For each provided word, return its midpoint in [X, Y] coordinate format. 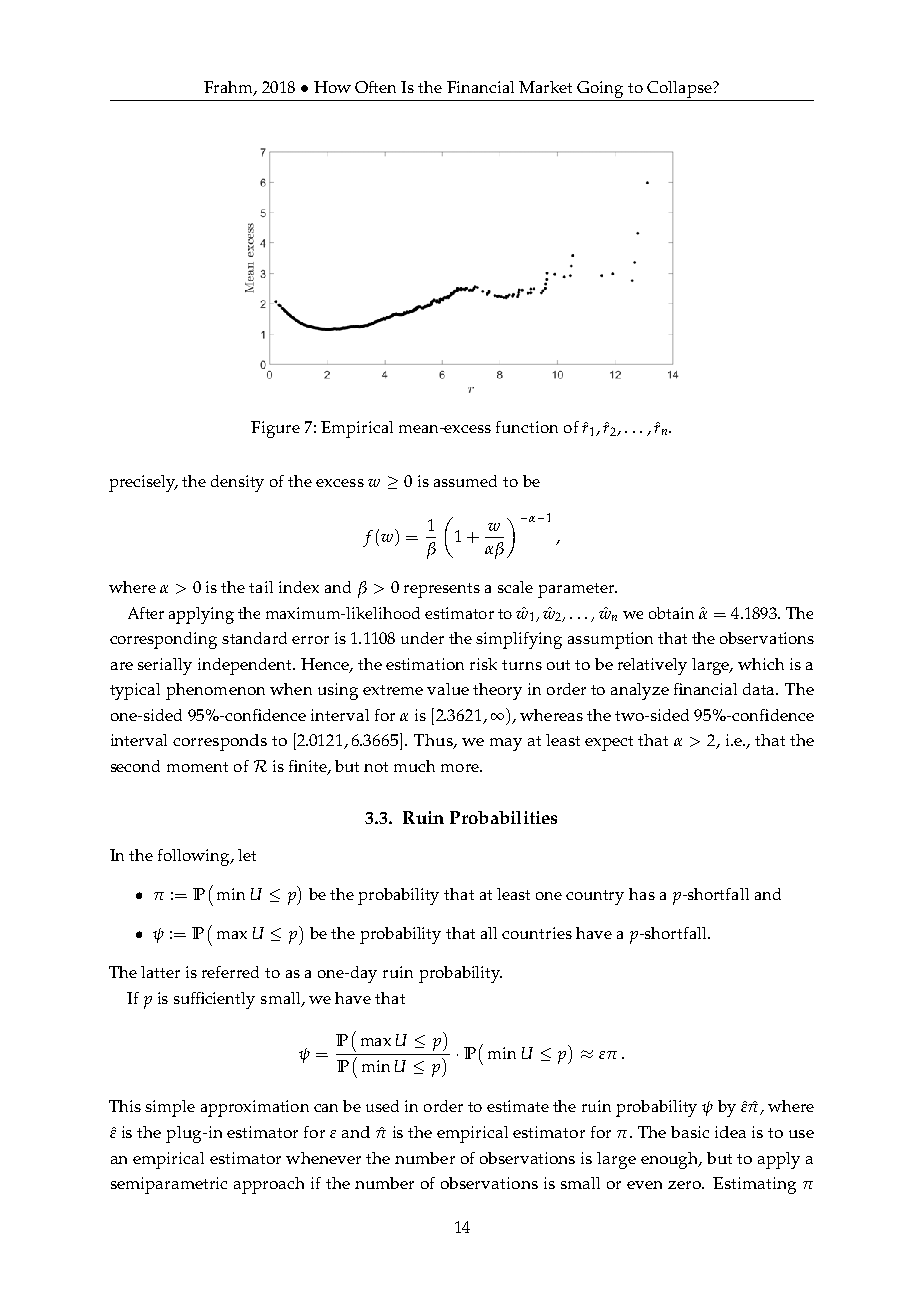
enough [671, 1160]
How [332, 87]
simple [170, 1108]
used [382, 1106]
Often [375, 87]
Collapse [680, 89]
